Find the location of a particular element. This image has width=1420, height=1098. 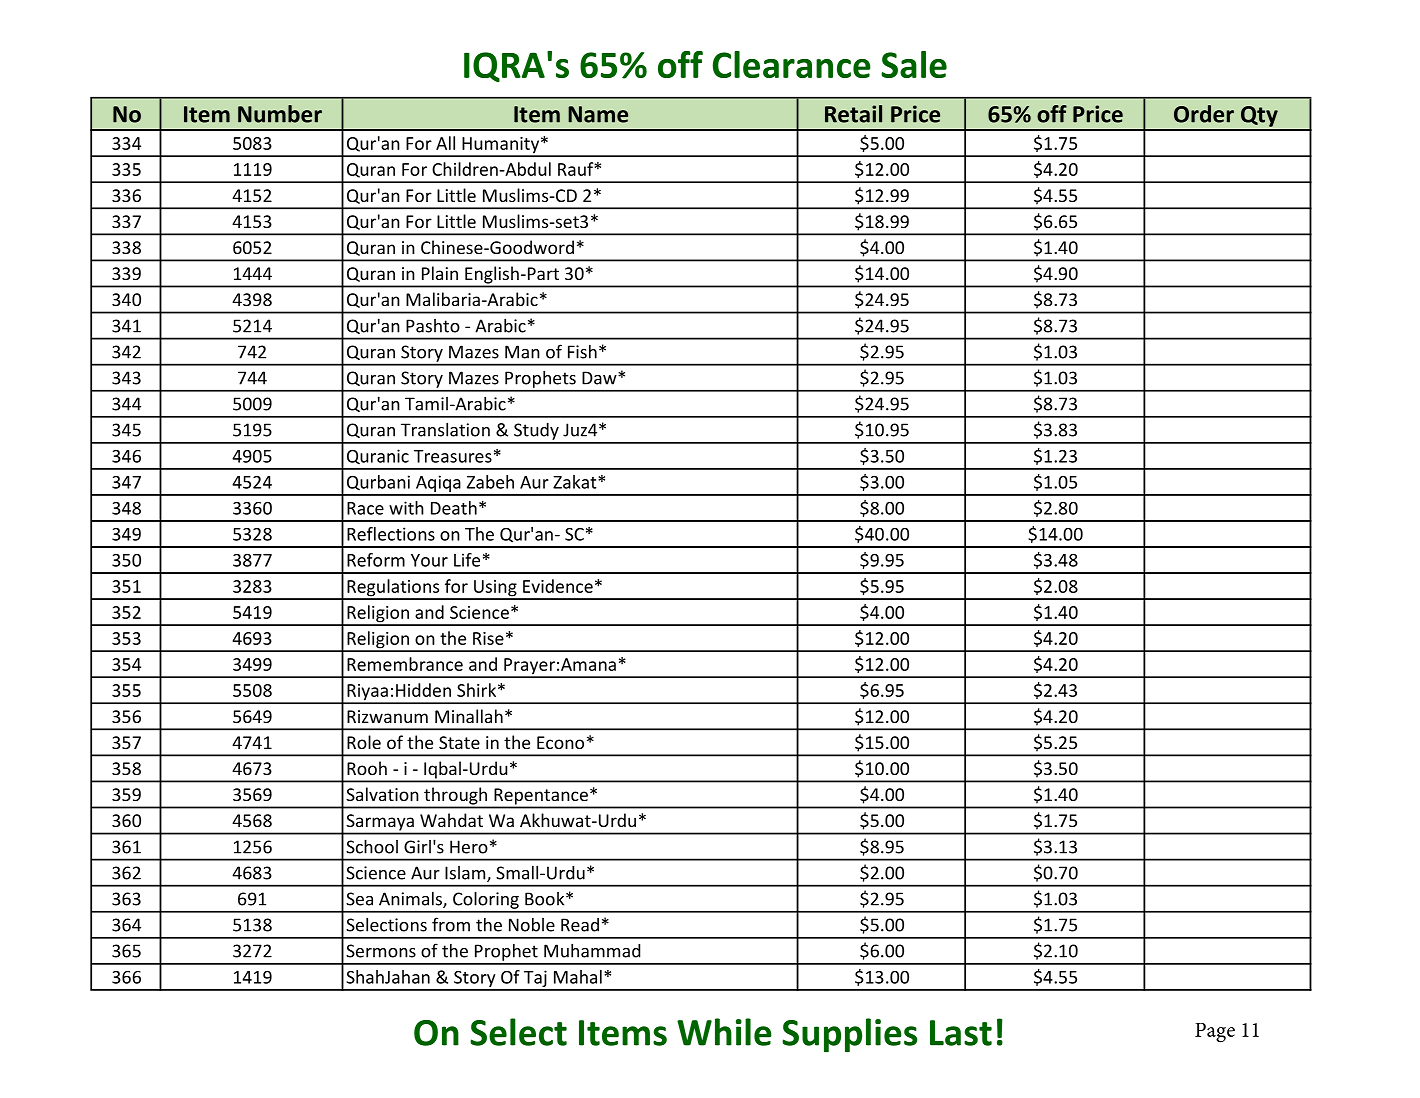

Evidence is located at coordinates (558, 586).
